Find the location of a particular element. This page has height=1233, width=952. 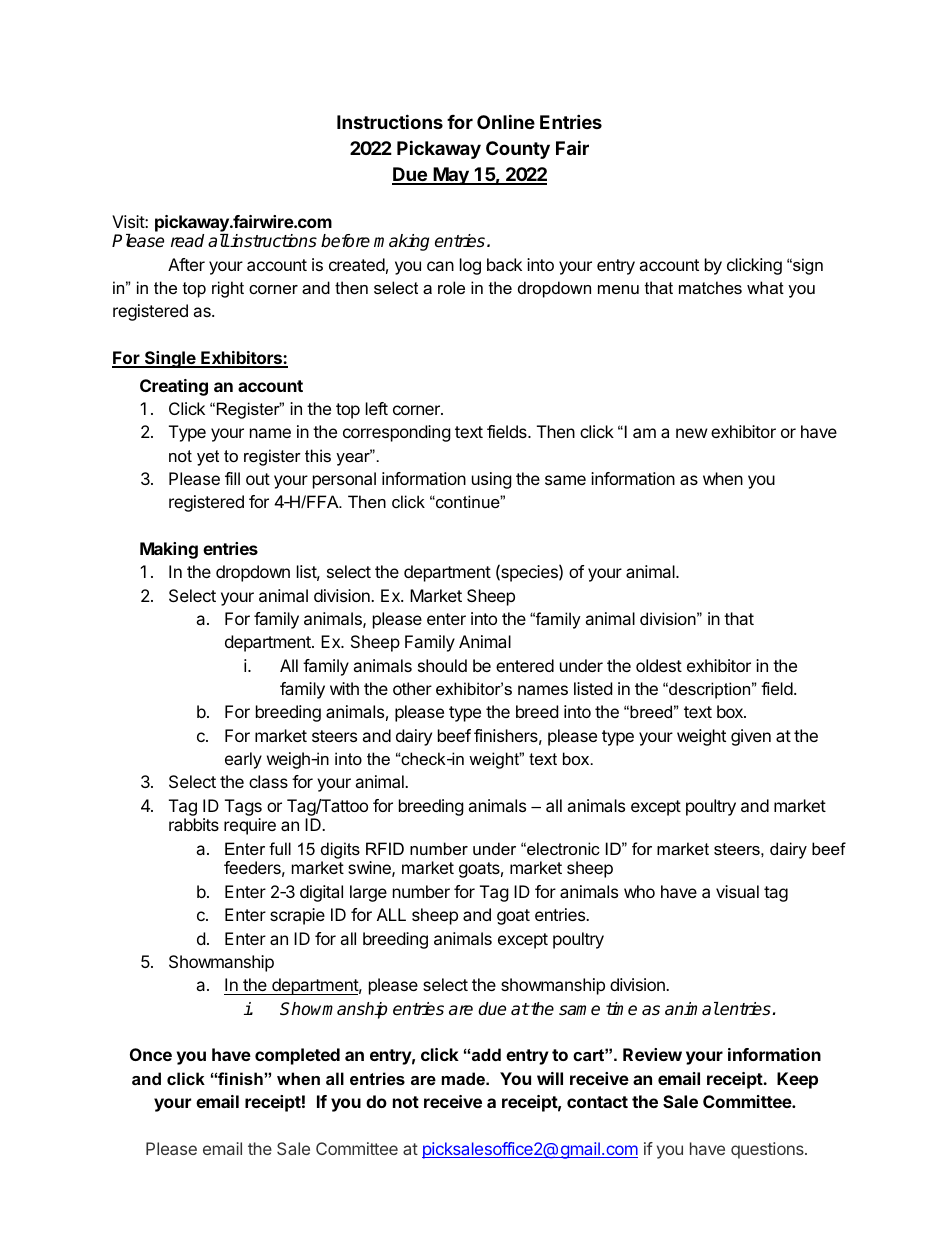

yet is located at coordinates (208, 458).
